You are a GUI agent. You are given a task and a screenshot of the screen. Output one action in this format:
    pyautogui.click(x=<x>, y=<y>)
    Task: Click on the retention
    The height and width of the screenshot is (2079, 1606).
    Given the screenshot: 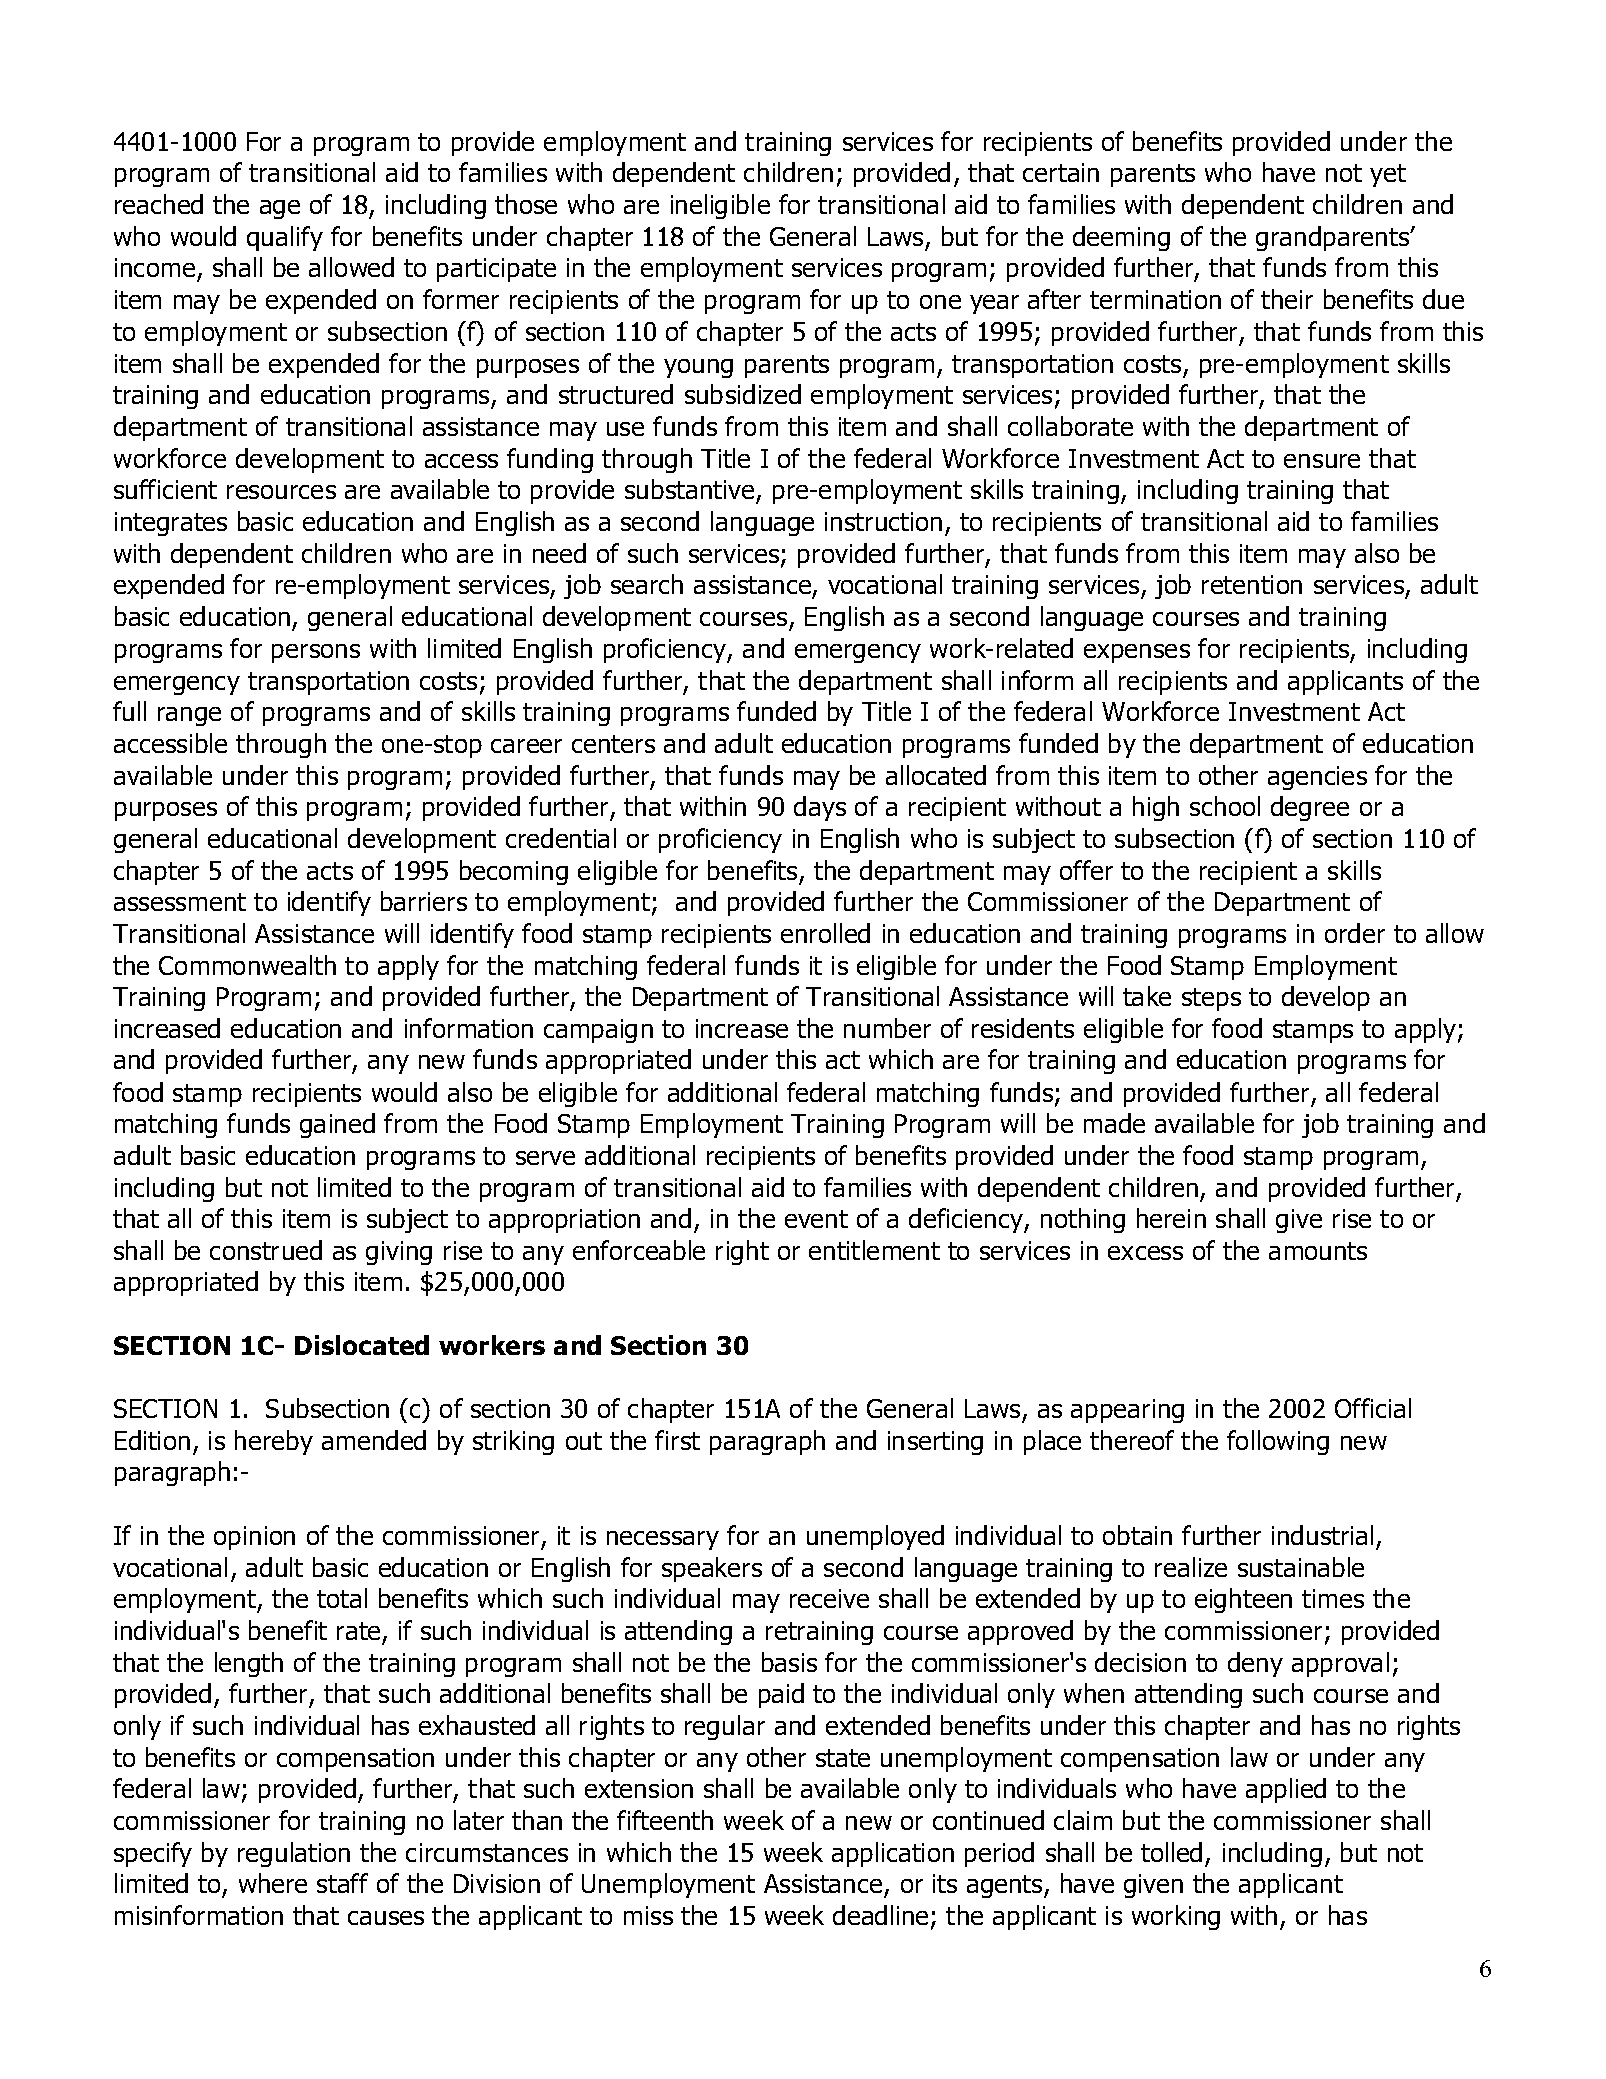 What is the action you would take?
    pyautogui.click(x=1252, y=584)
